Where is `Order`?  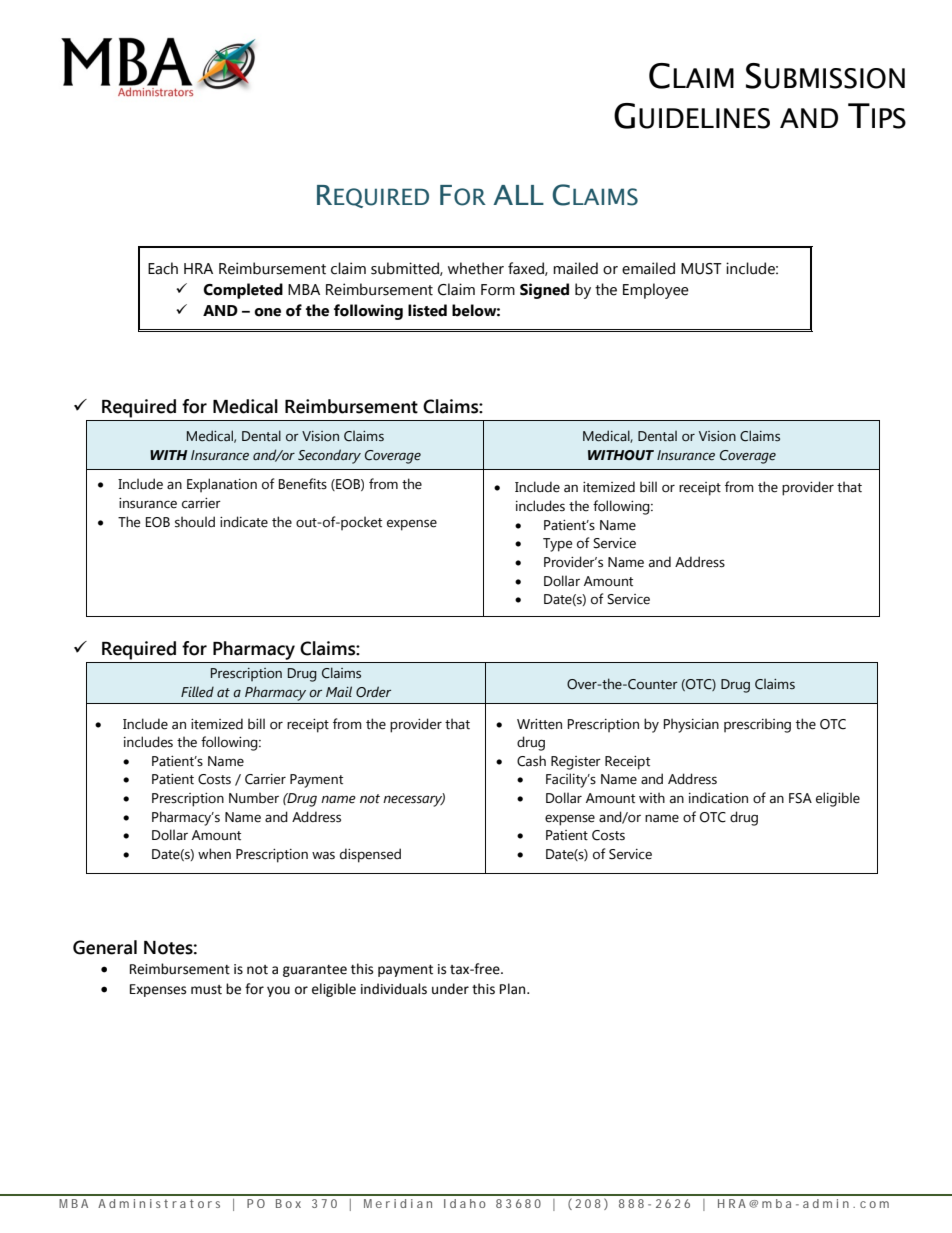 Order is located at coordinates (373, 692).
